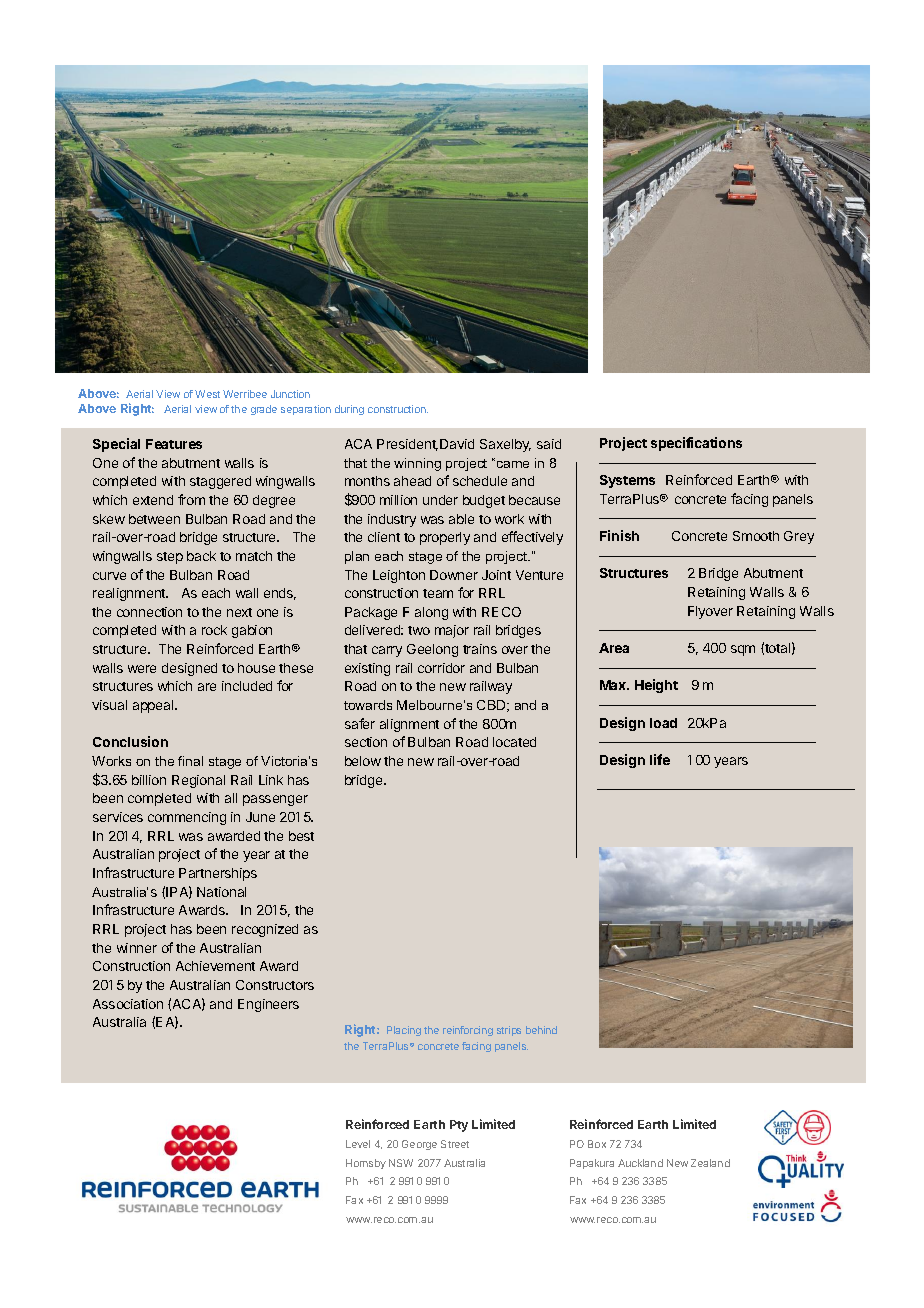 The width and height of the document is (924, 1308). I want to click on connection, so click(149, 612).
